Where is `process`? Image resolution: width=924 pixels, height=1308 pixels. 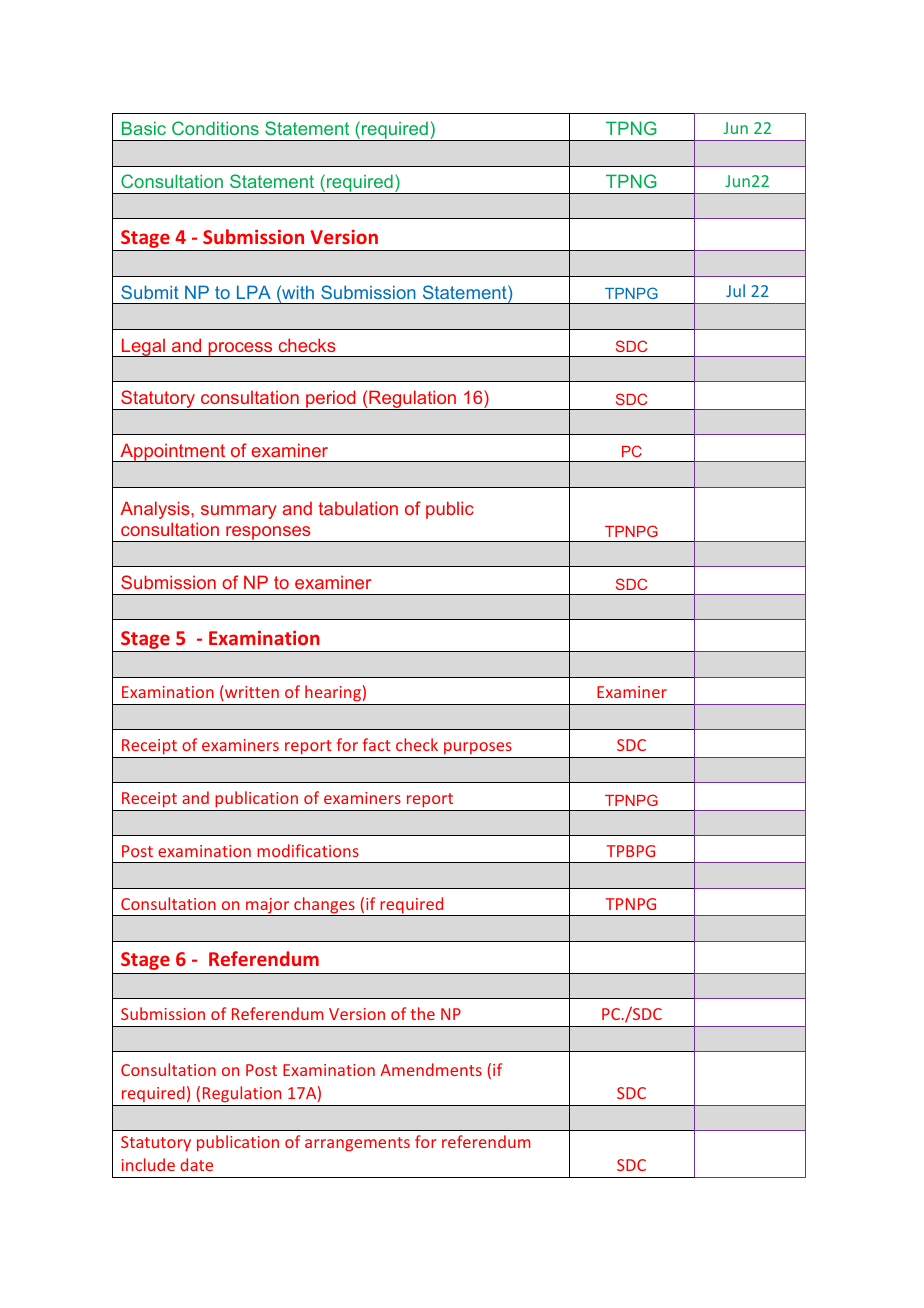 process is located at coordinates (240, 349).
